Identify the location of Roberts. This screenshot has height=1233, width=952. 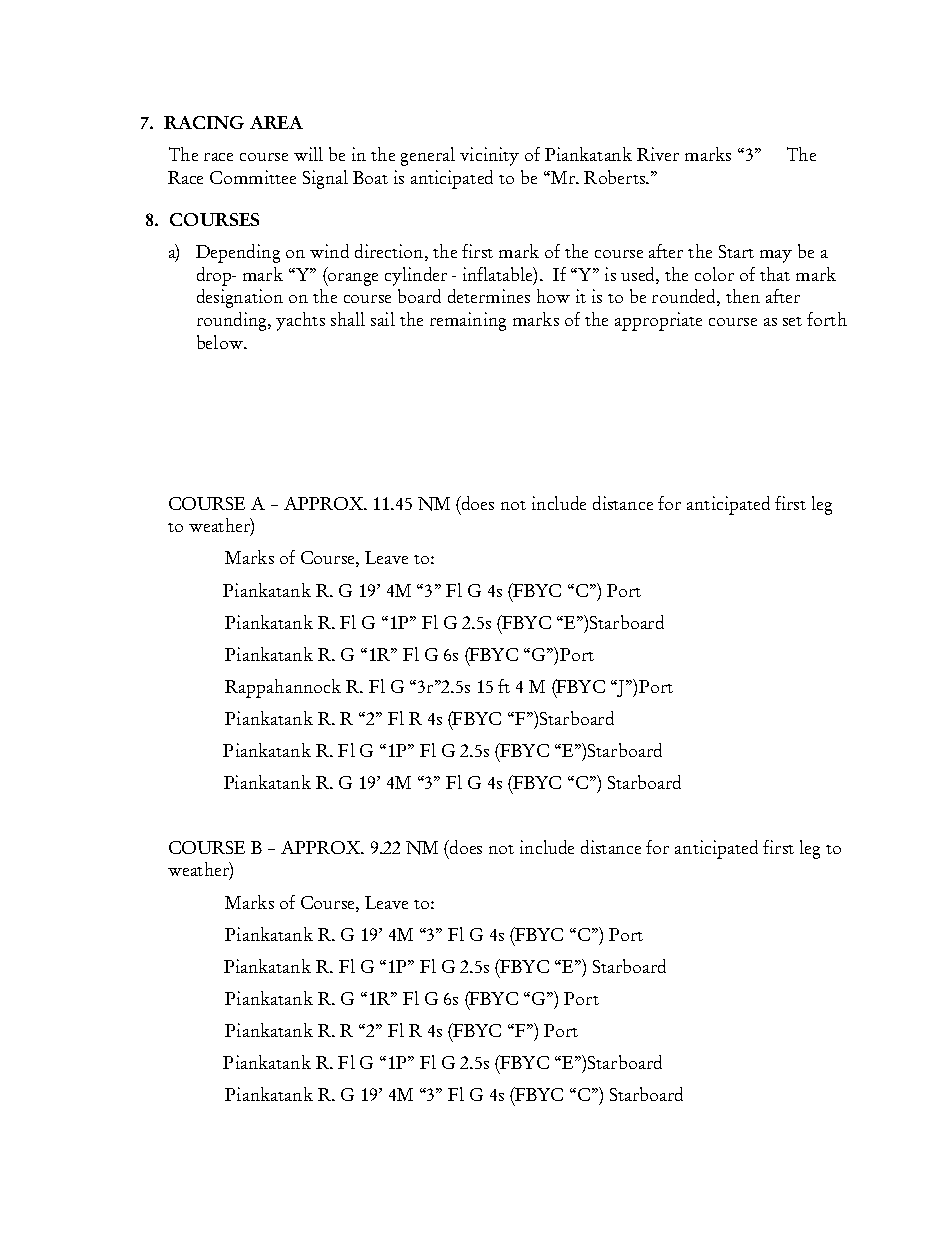
(616, 177).
